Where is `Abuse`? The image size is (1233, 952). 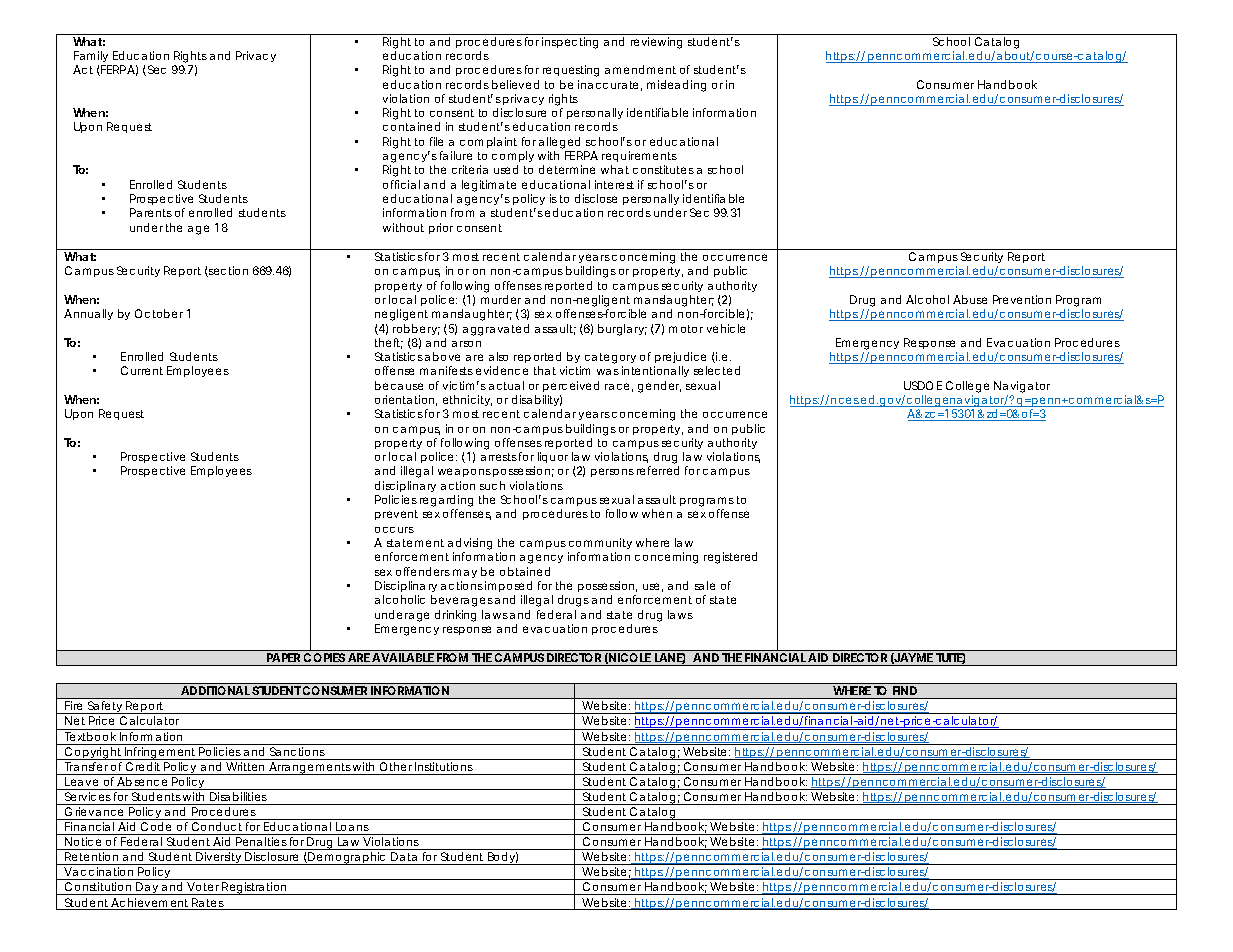
Abuse is located at coordinates (970, 299).
